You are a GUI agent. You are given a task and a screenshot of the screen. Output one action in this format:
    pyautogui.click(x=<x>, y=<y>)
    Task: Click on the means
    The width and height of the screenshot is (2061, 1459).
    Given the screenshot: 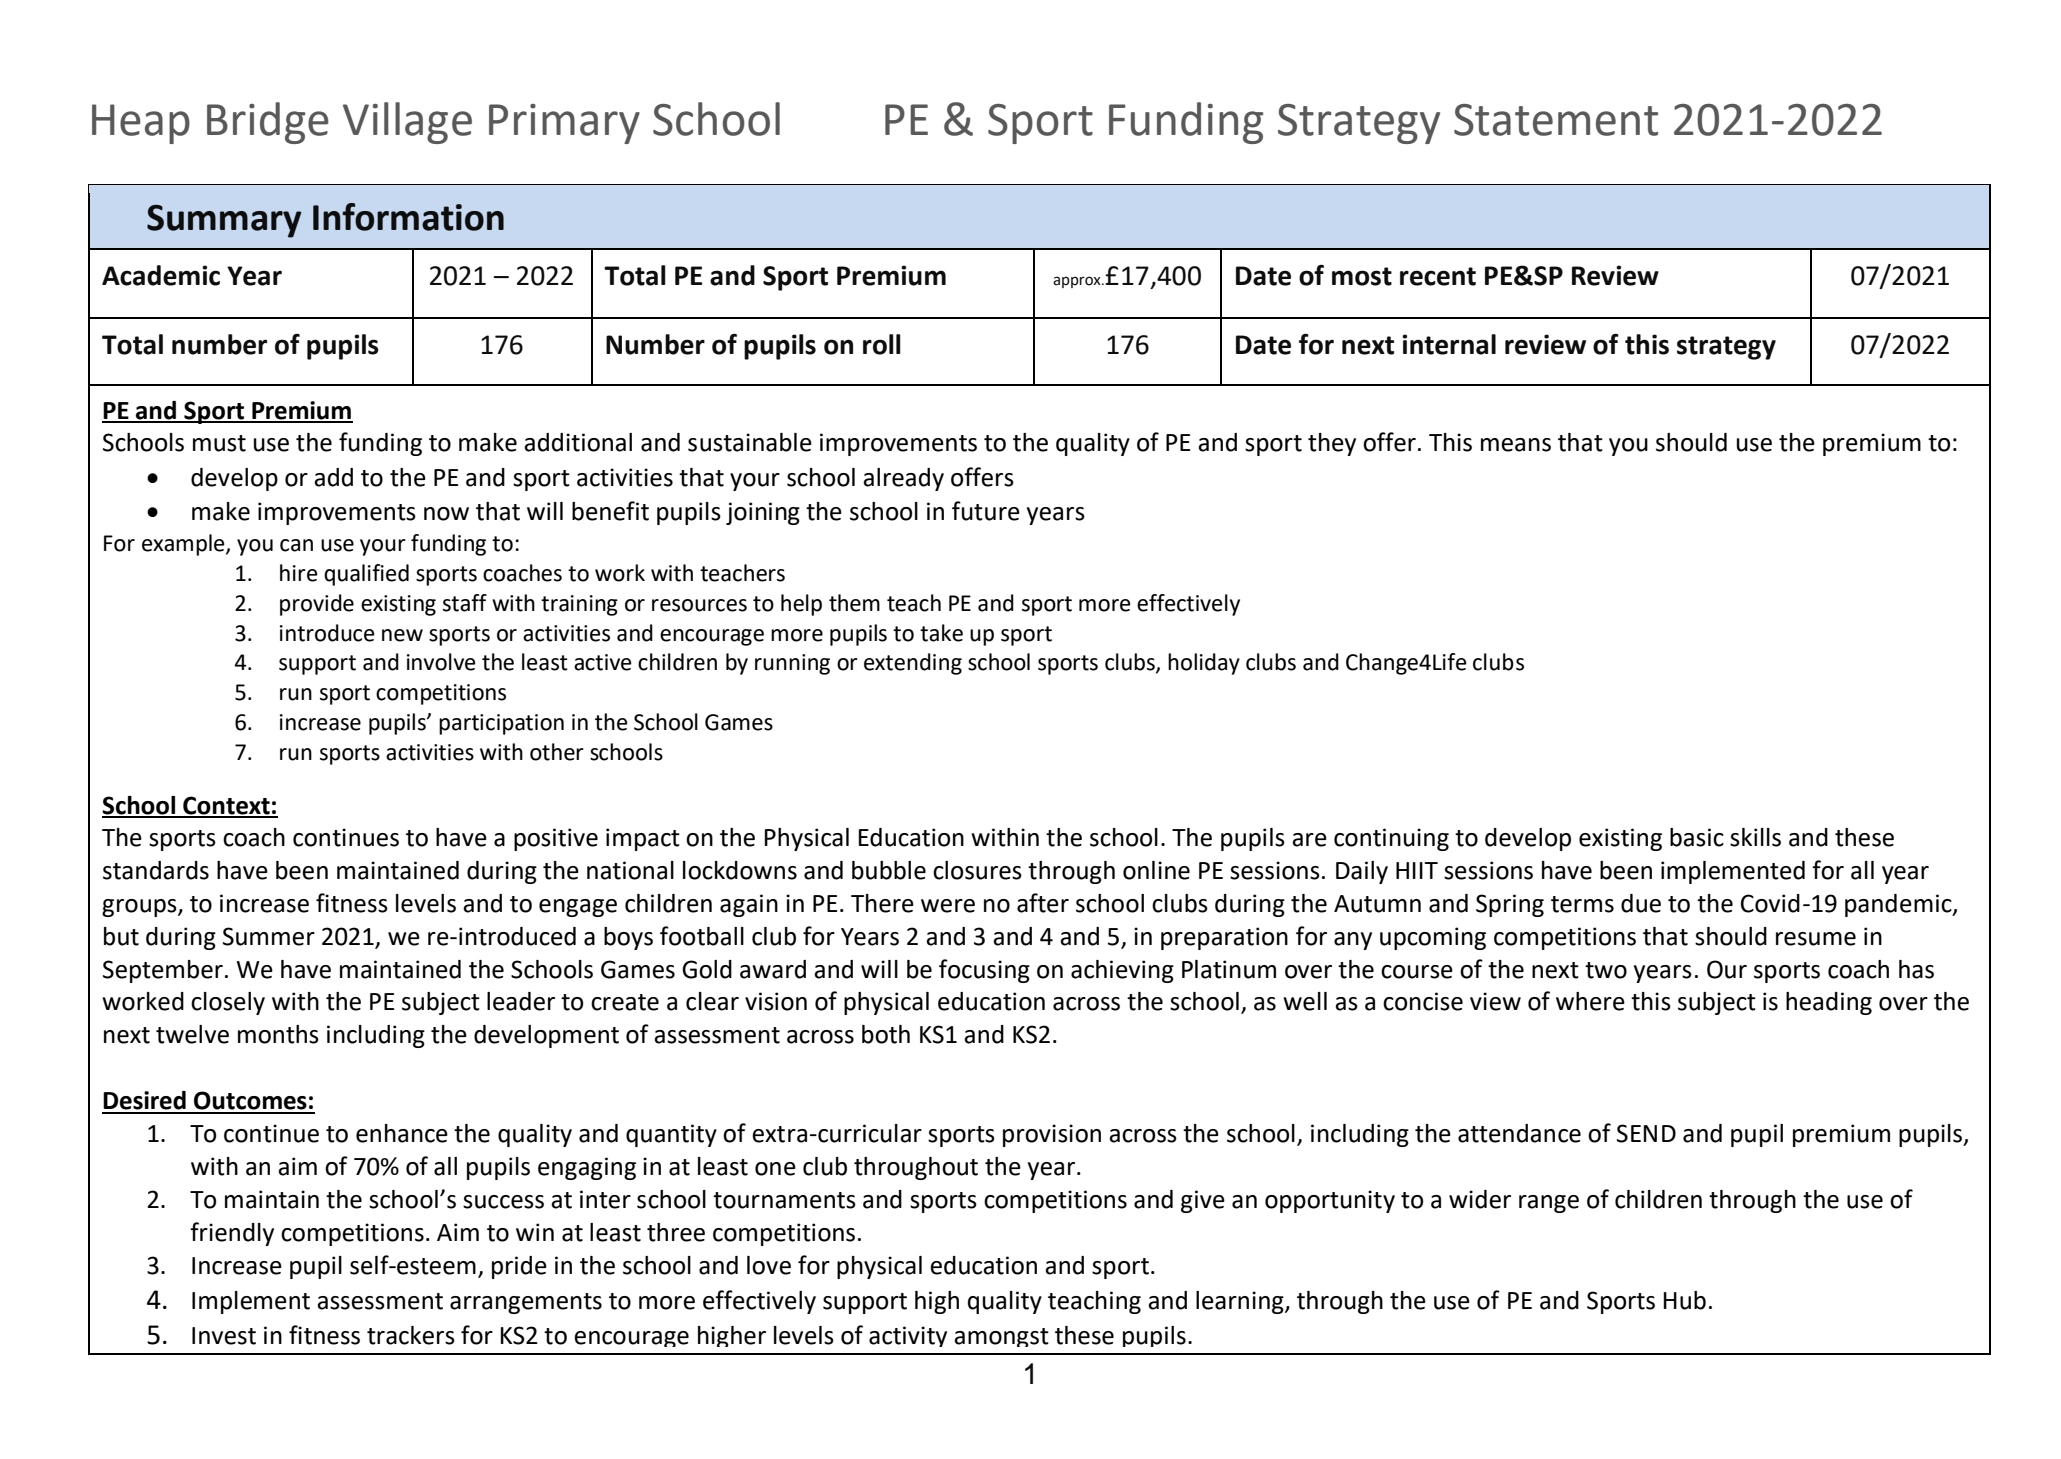 What is the action you would take?
    pyautogui.click(x=1516, y=445)
